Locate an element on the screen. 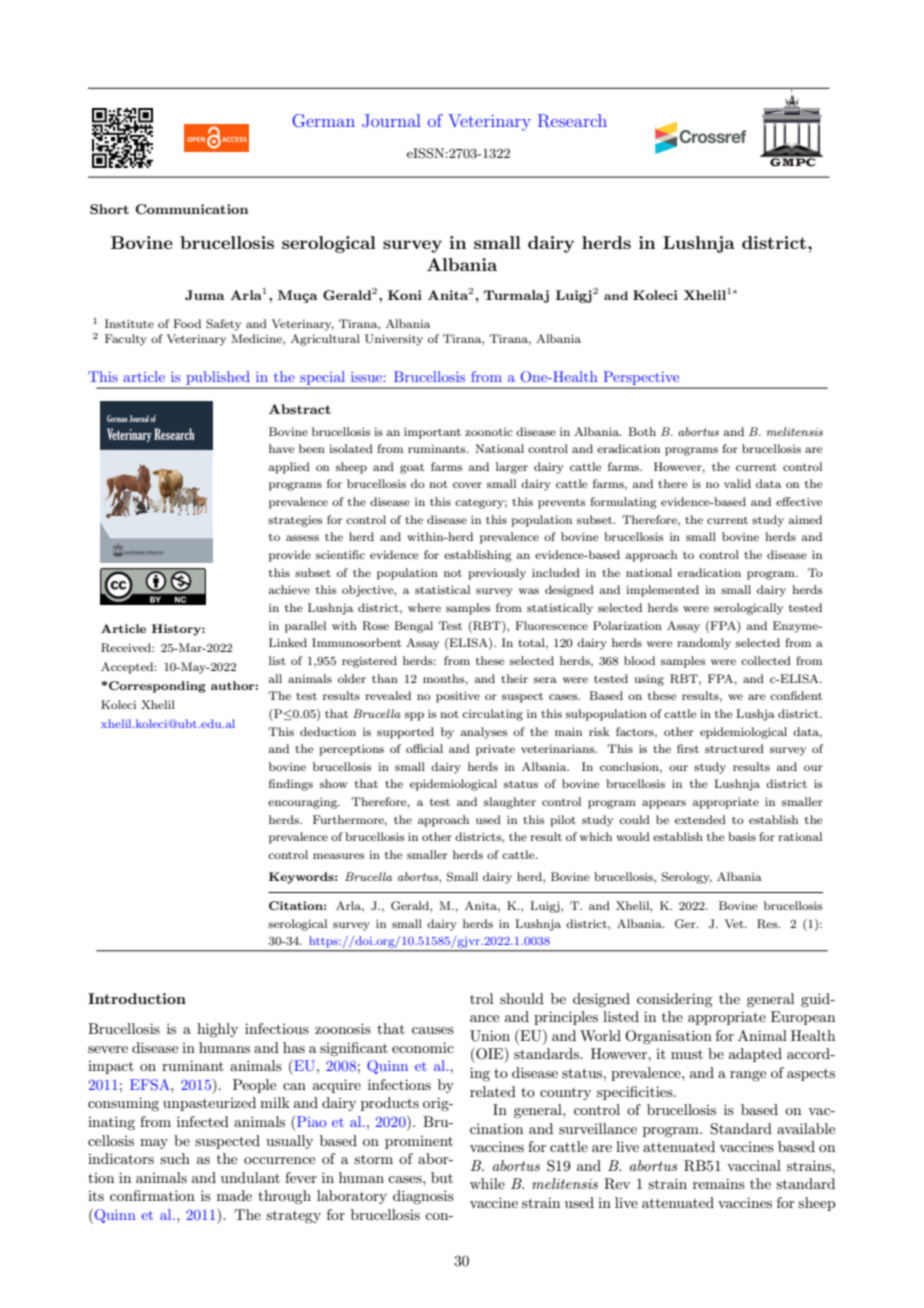 The image size is (924, 1308). positive is located at coordinates (458, 697).
